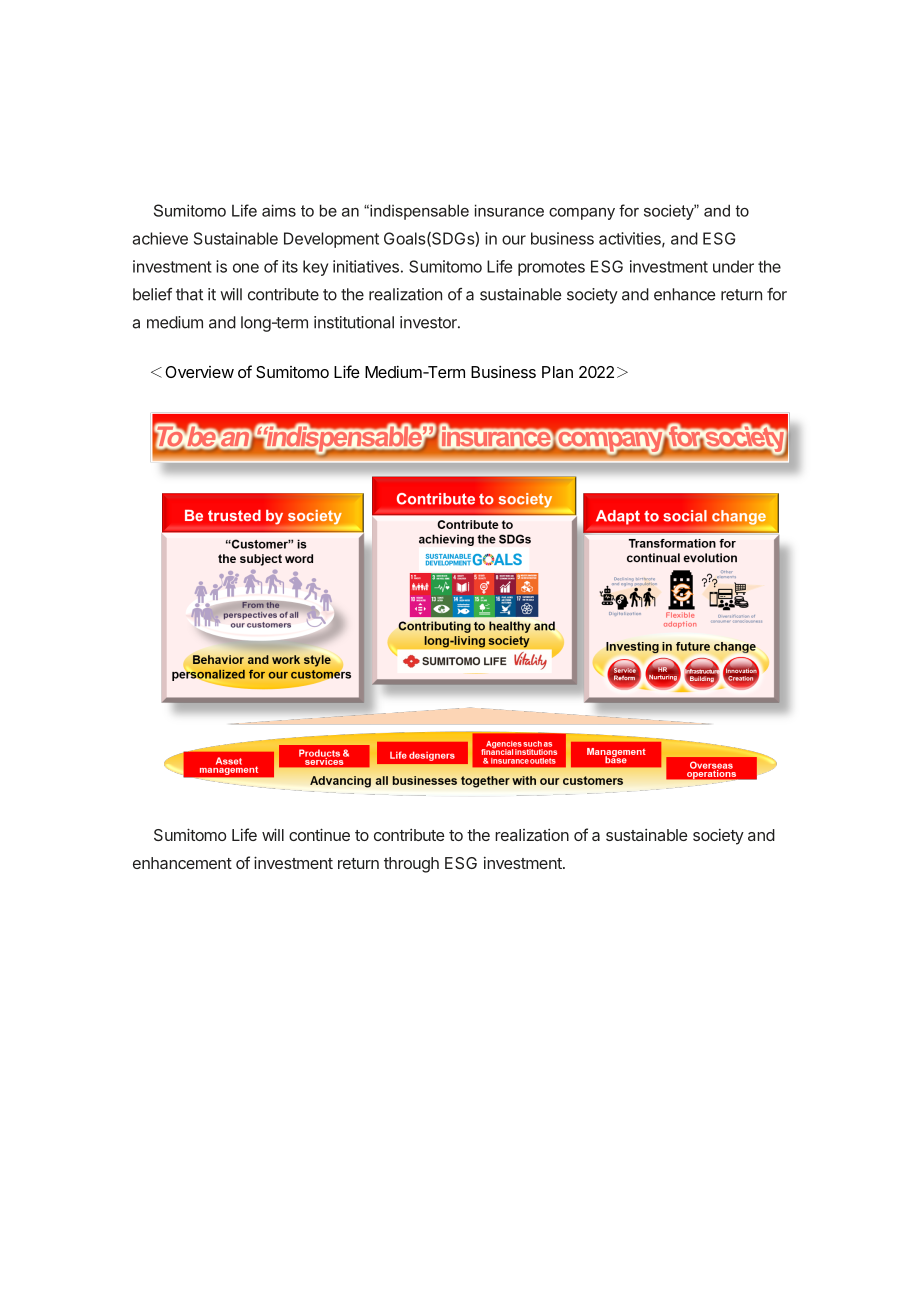  Describe the element at coordinates (160, 238) in the document. I see `achieve` at that location.
